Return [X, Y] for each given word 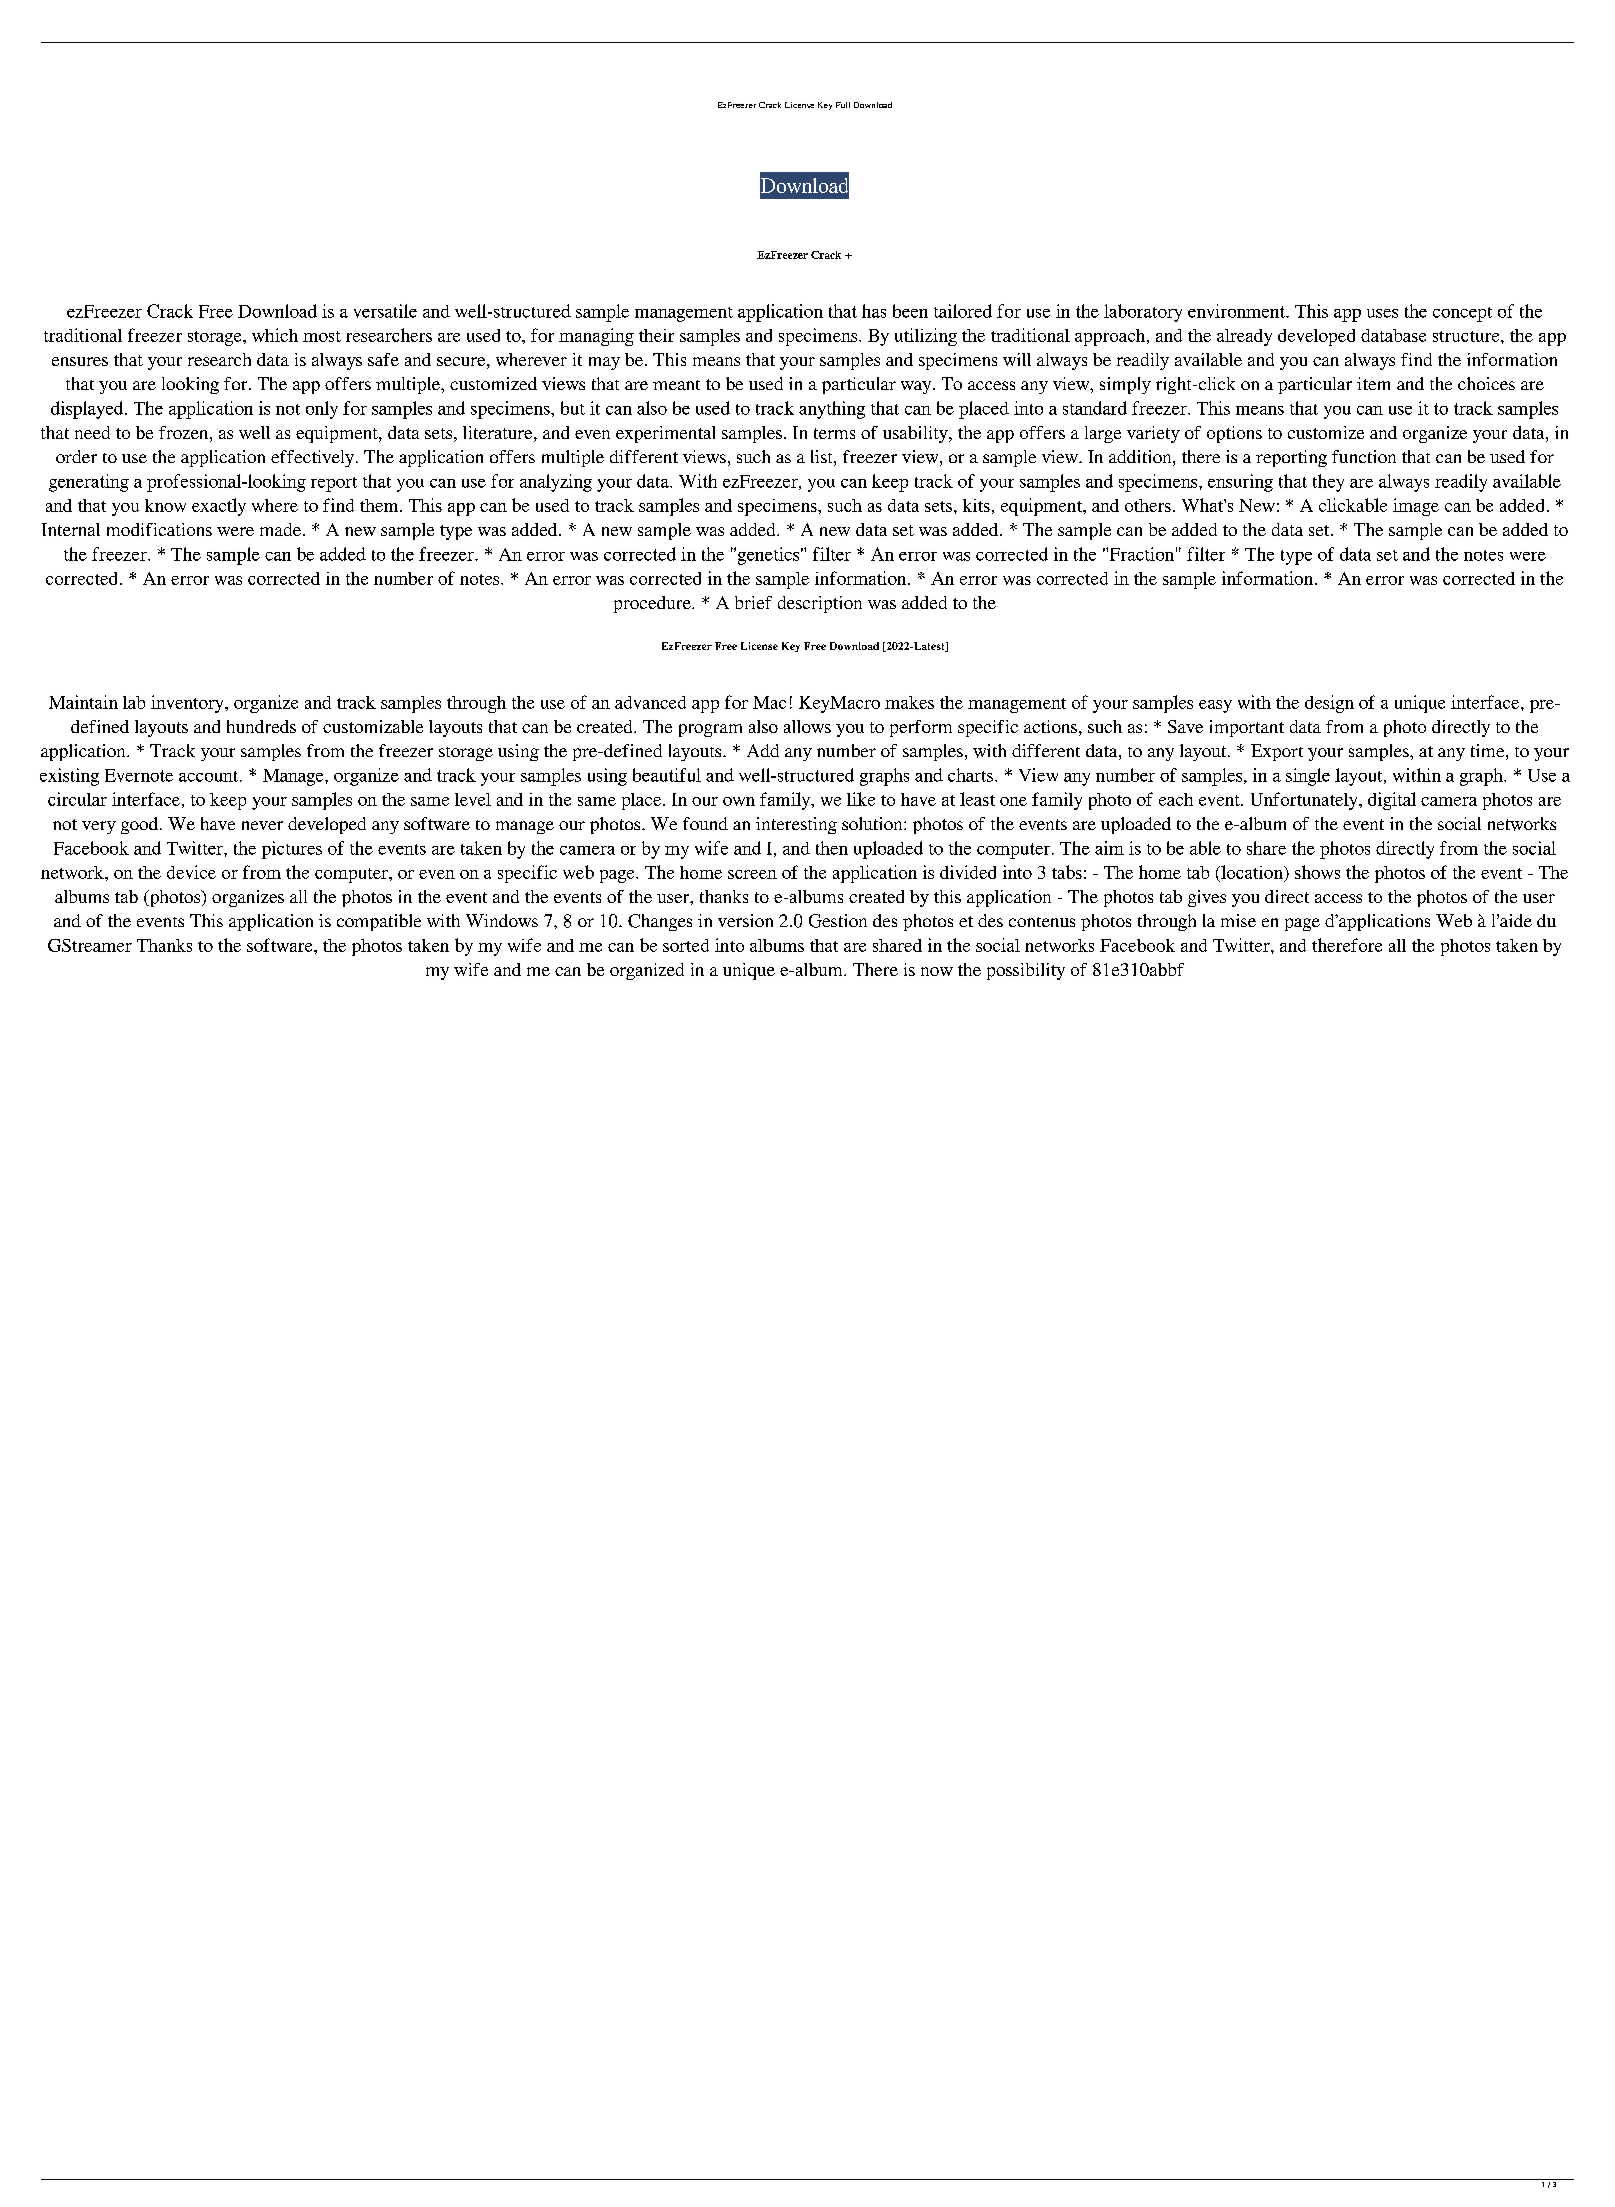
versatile [385, 311]
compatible [379, 922]
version [745, 920]
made [280, 529]
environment [1237, 311]
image [1416, 507]
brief [753, 602]
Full [843, 105]
